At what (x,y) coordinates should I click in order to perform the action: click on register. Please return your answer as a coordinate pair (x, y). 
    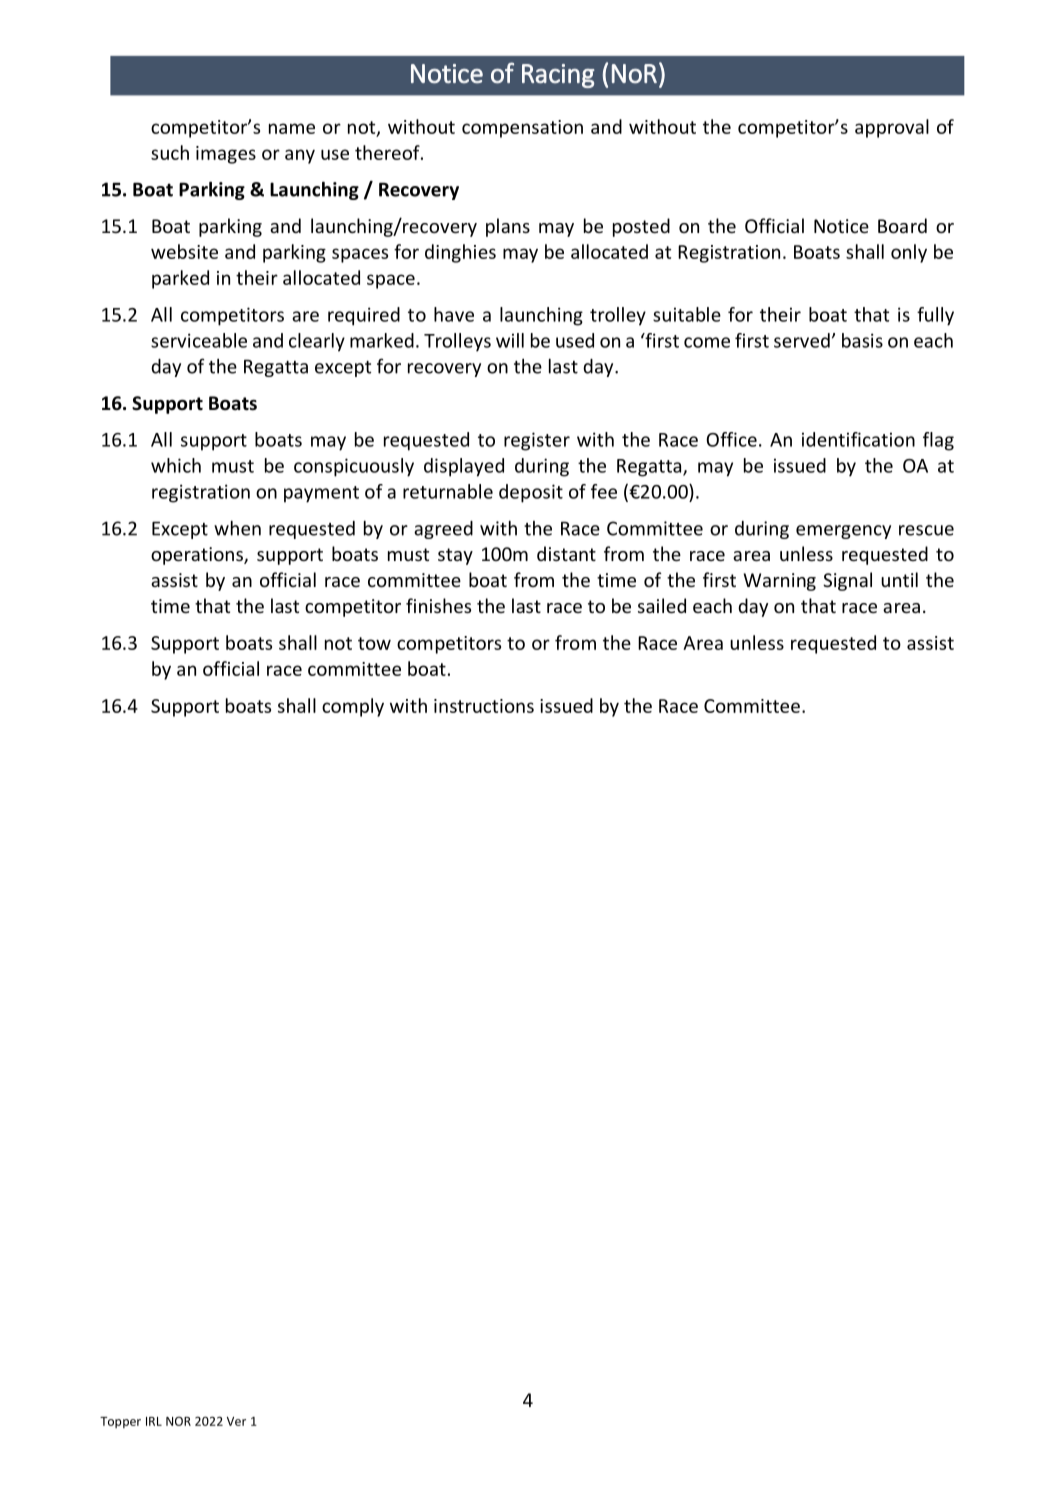
    Looking at the image, I should click on (537, 441).
